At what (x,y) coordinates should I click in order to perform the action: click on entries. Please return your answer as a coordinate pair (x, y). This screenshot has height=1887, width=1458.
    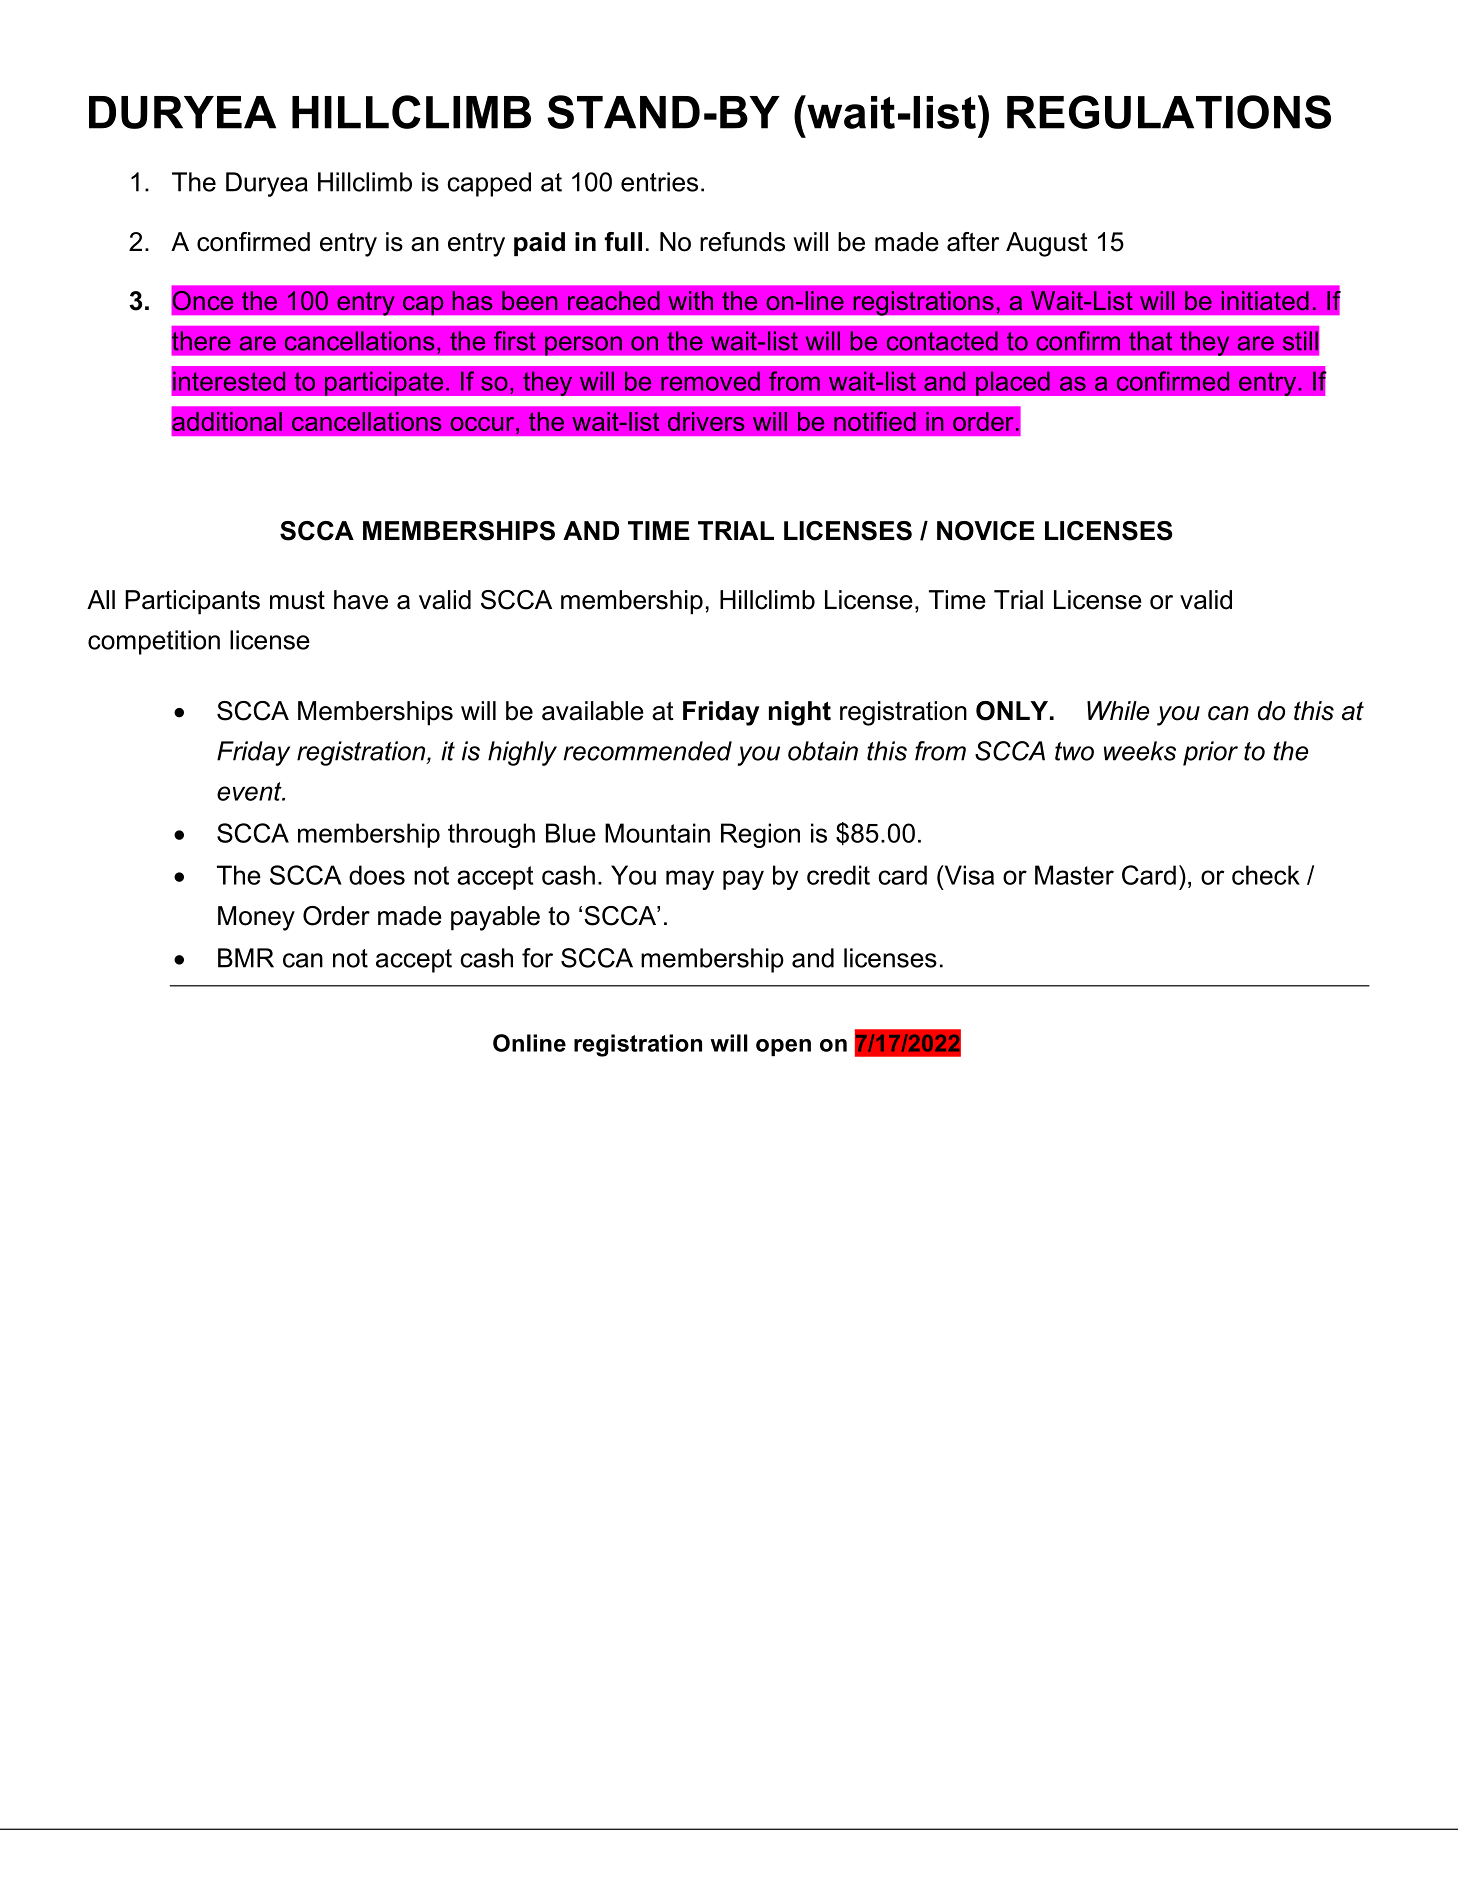
    Looking at the image, I should click on (659, 182).
